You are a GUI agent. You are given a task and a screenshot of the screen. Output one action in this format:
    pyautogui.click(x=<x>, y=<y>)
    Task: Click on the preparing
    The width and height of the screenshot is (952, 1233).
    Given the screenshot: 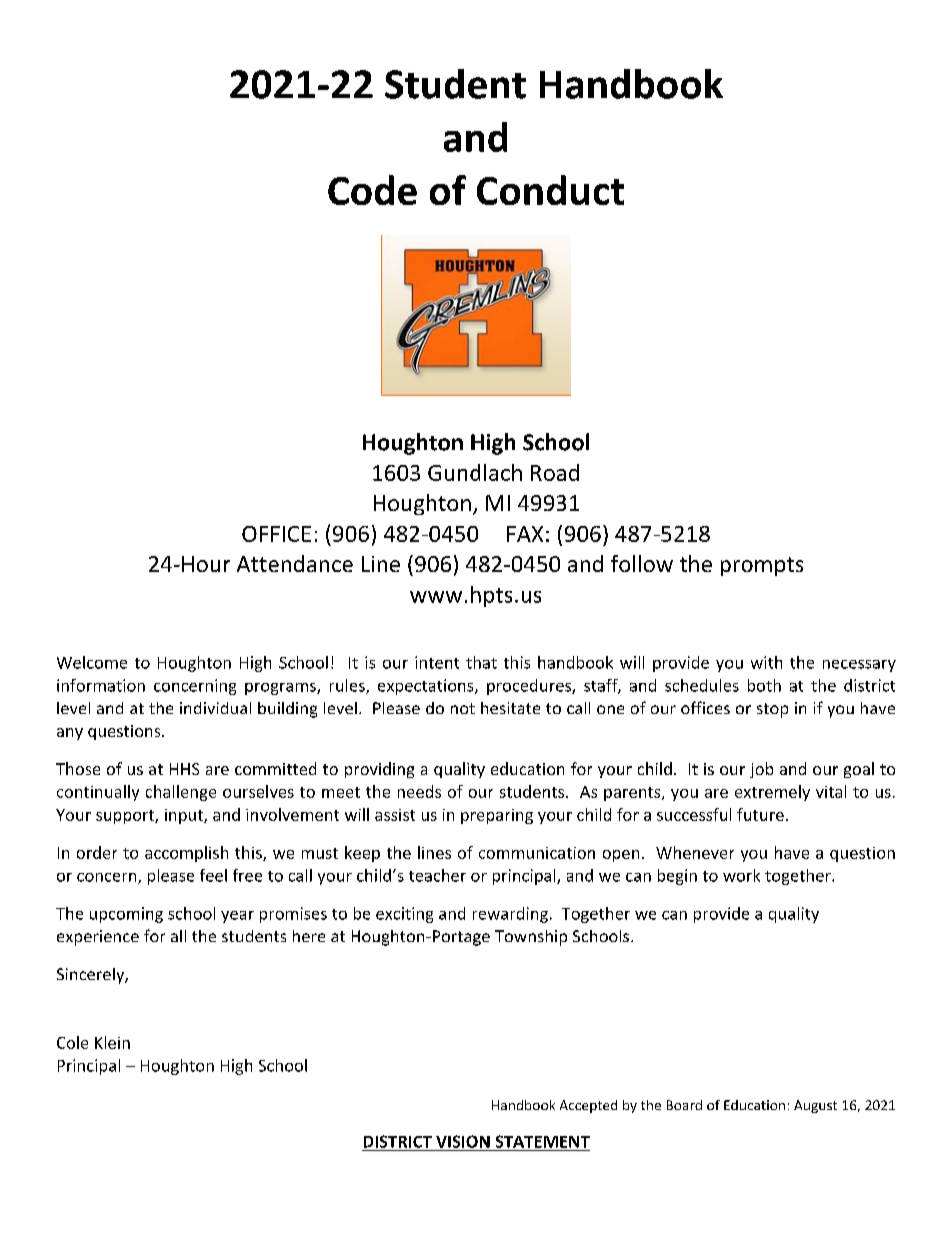 What is the action you would take?
    pyautogui.click(x=497, y=816)
